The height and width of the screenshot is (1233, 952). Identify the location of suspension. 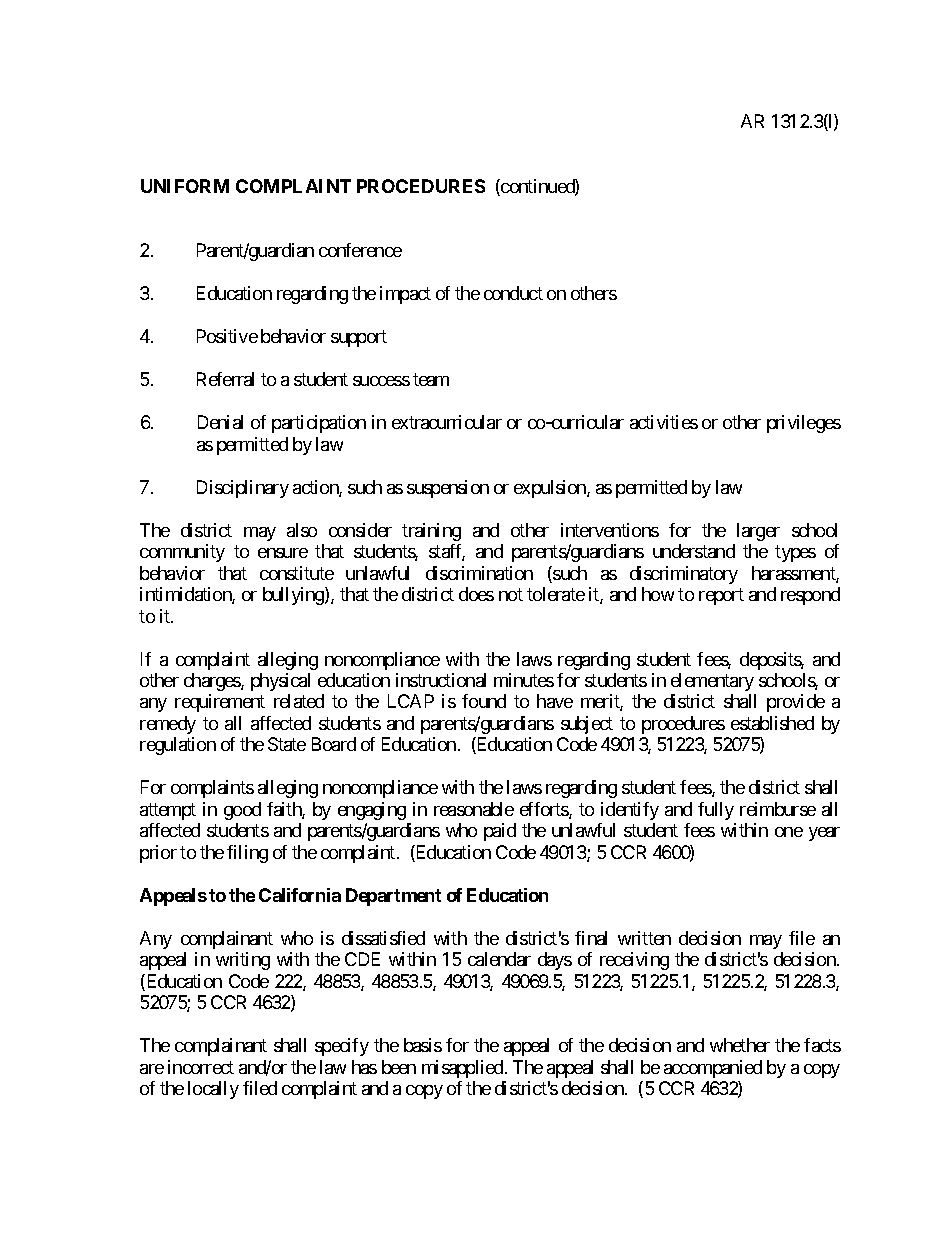
(448, 489).
